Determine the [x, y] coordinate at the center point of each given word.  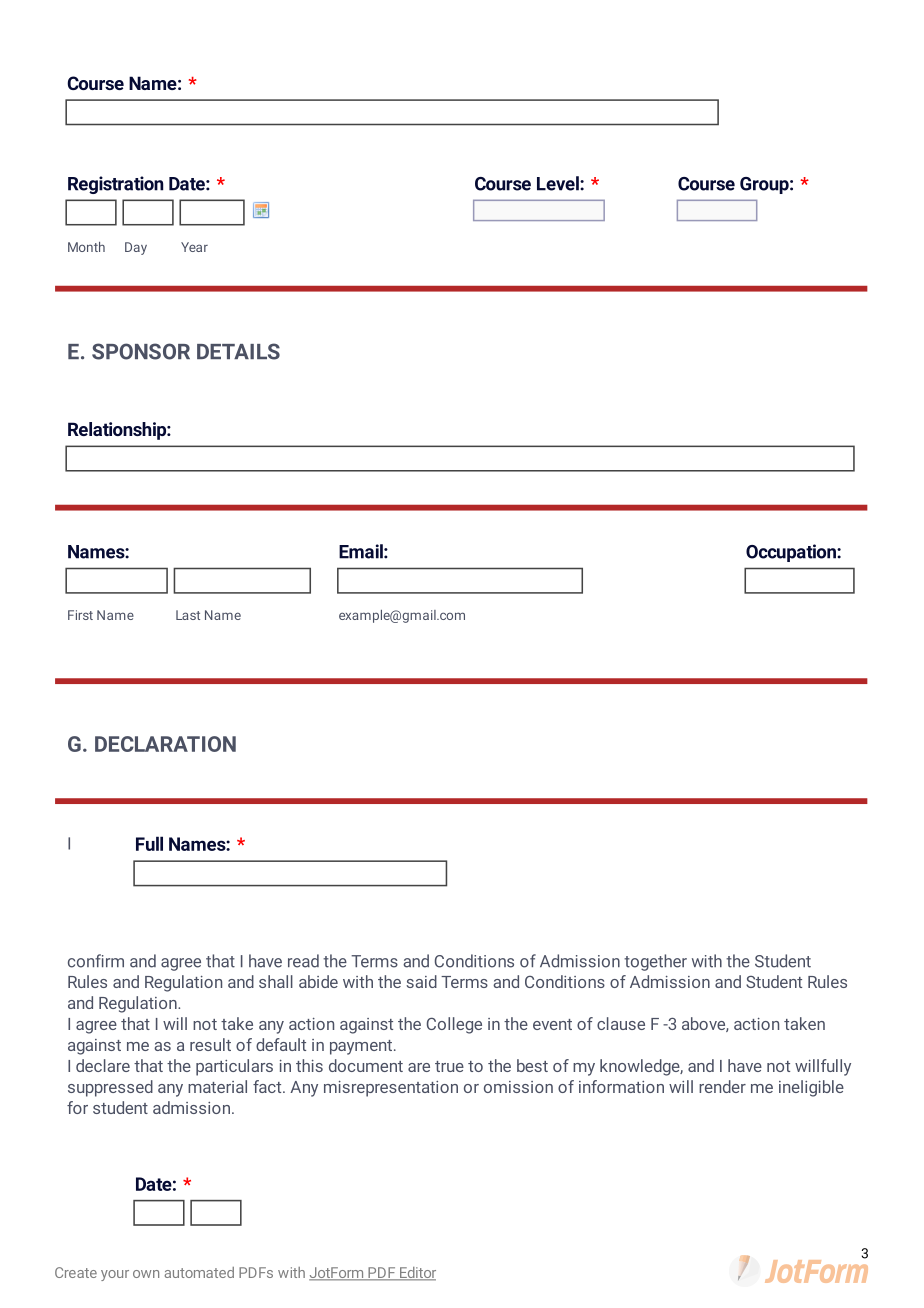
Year [194, 247]
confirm [96, 961]
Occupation [792, 553]
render [722, 1086]
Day [136, 248]
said [421, 981]
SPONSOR [141, 351]
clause [621, 1023]
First [80, 615]
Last [188, 615]
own [146, 1274]
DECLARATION [165, 744]
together [655, 962]
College [454, 1025]
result [210, 1044]
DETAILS [238, 351]
